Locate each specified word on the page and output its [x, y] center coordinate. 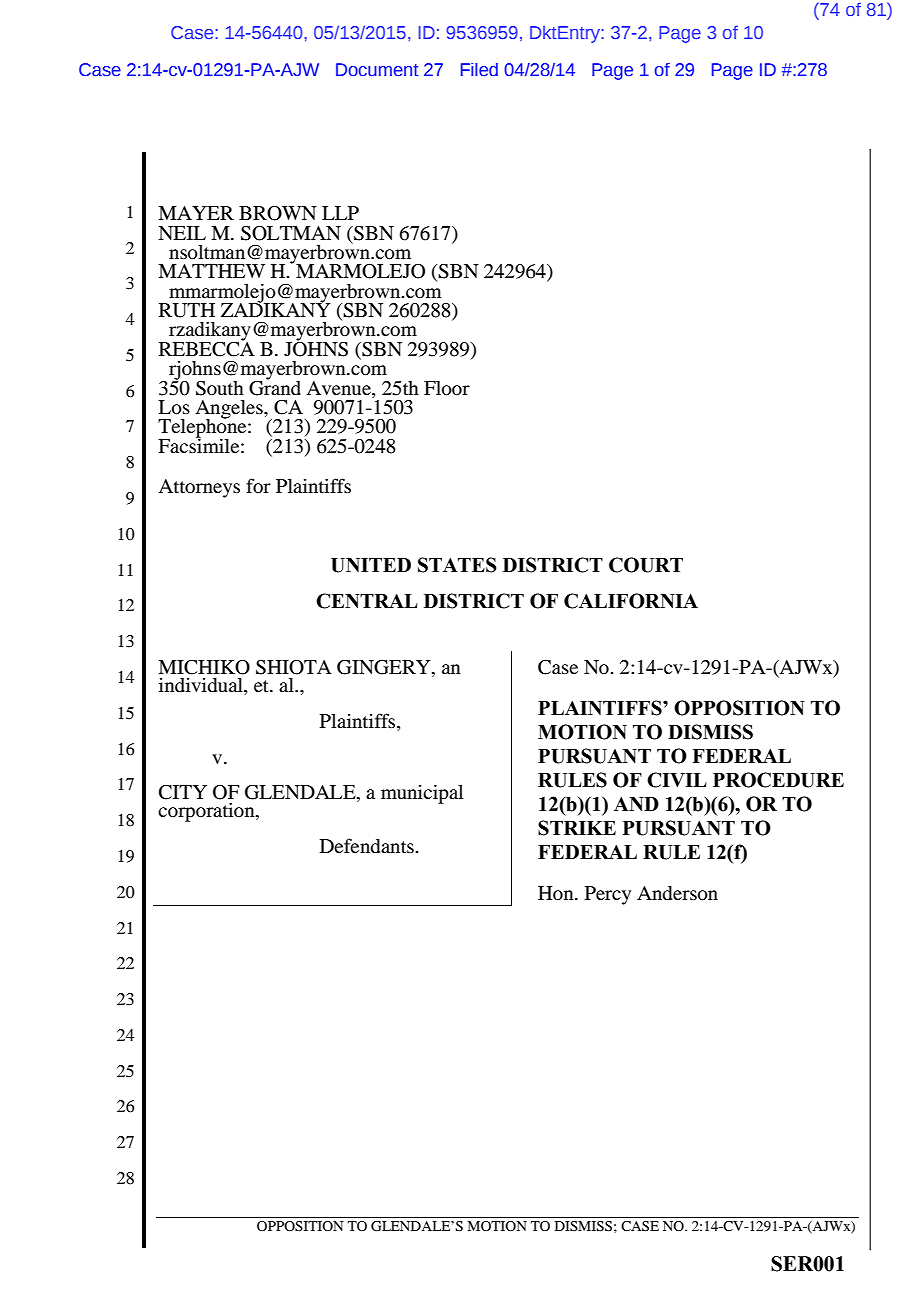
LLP [340, 213]
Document [377, 70]
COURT [646, 565]
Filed [479, 69]
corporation [207, 812]
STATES [457, 565]
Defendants [368, 845]
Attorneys [199, 488]
